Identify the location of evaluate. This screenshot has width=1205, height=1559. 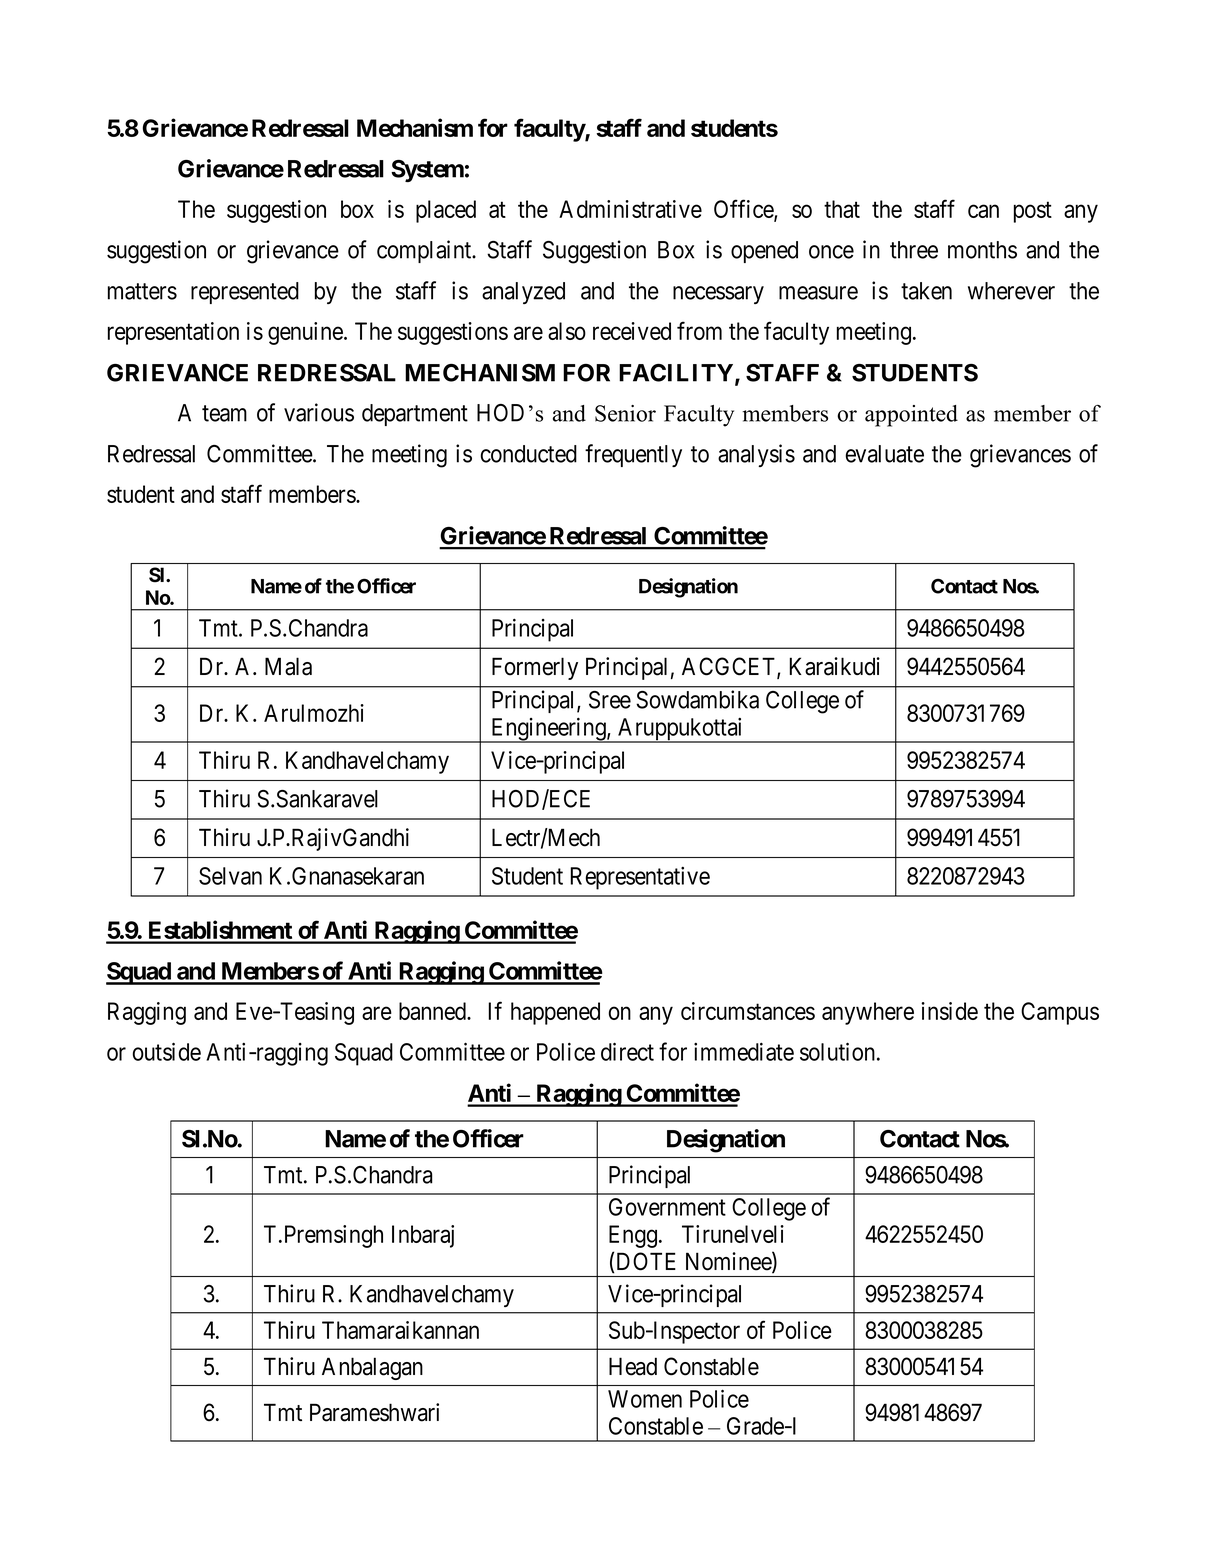
(884, 454).
